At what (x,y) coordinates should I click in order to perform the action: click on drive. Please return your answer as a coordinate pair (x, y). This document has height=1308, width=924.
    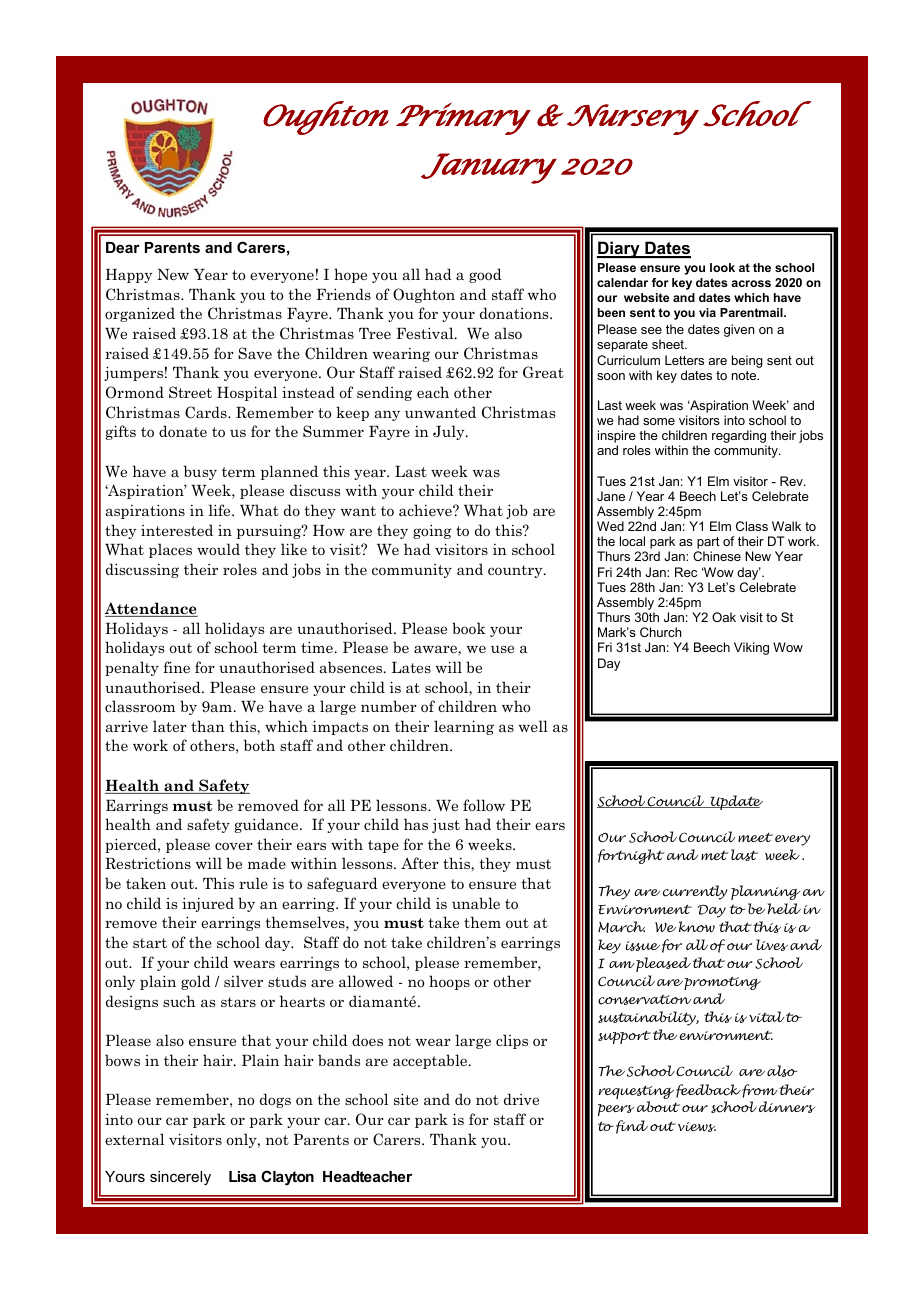
    Looking at the image, I should click on (521, 1099).
